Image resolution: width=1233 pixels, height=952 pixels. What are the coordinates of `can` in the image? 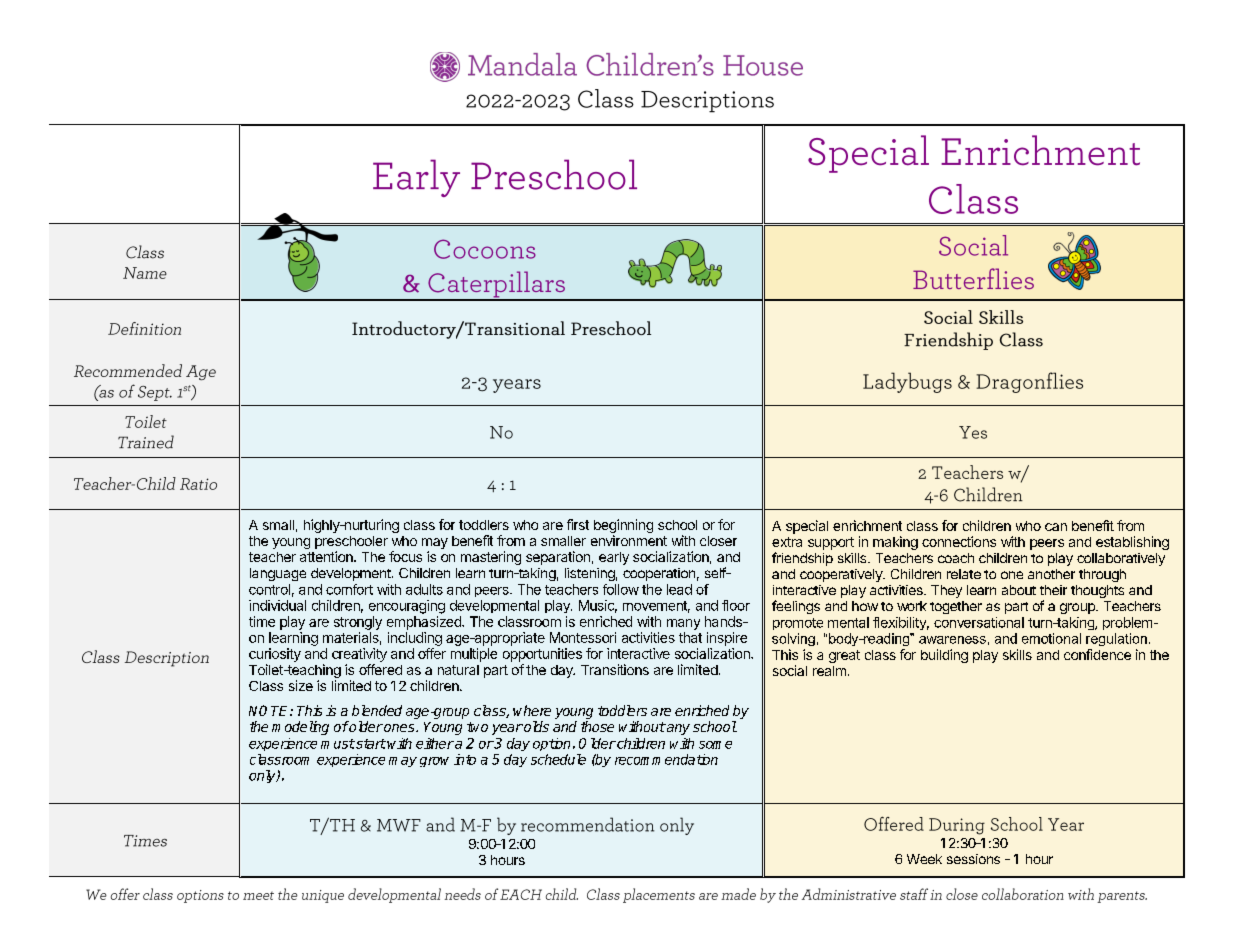 It's located at (1056, 527).
